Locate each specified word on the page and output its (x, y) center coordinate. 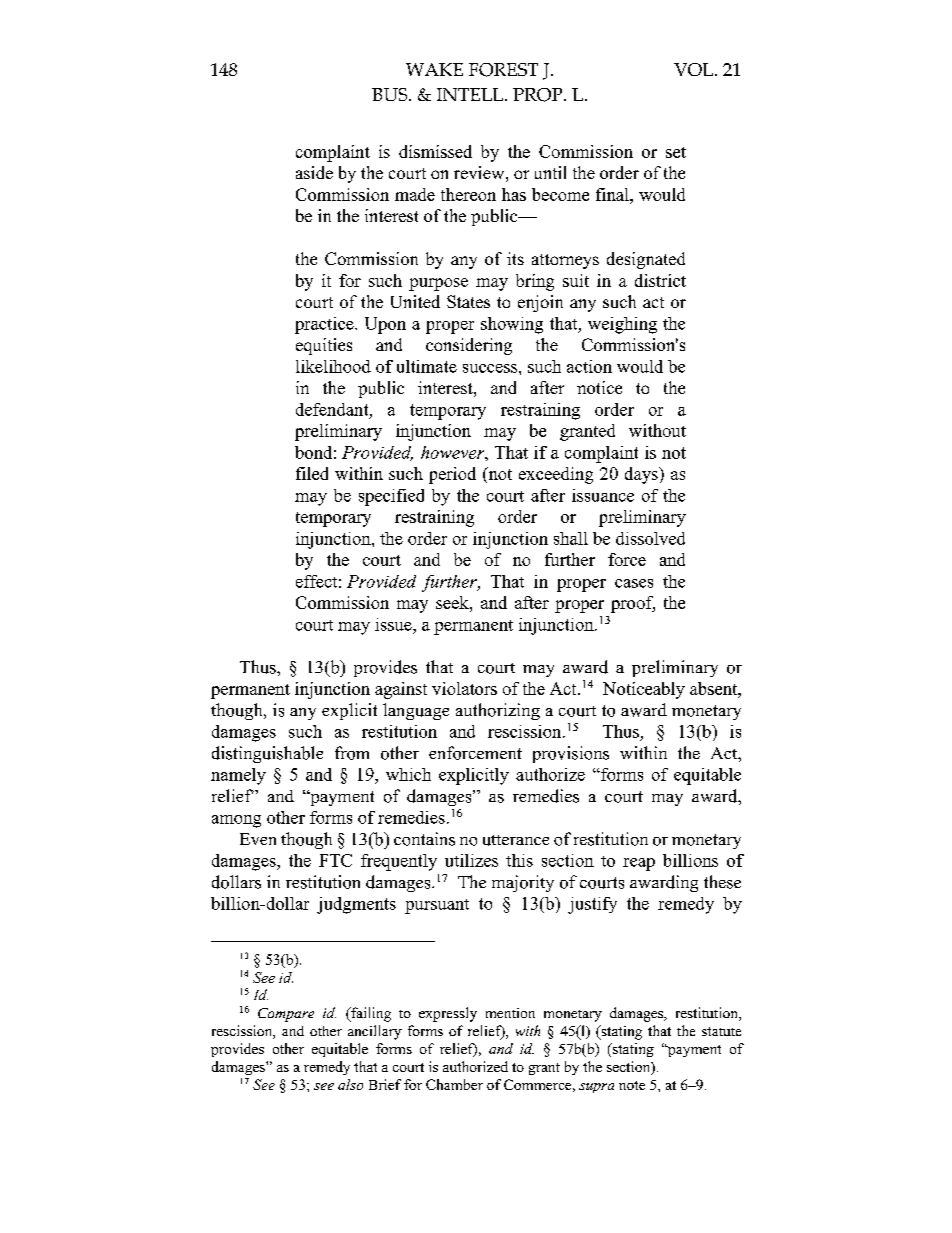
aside (314, 172)
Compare (286, 1015)
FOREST (503, 70)
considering (469, 346)
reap (639, 864)
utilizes (471, 860)
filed (312, 473)
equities (324, 346)
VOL (693, 69)
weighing (622, 325)
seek (453, 602)
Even (258, 839)
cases (634, 583)
